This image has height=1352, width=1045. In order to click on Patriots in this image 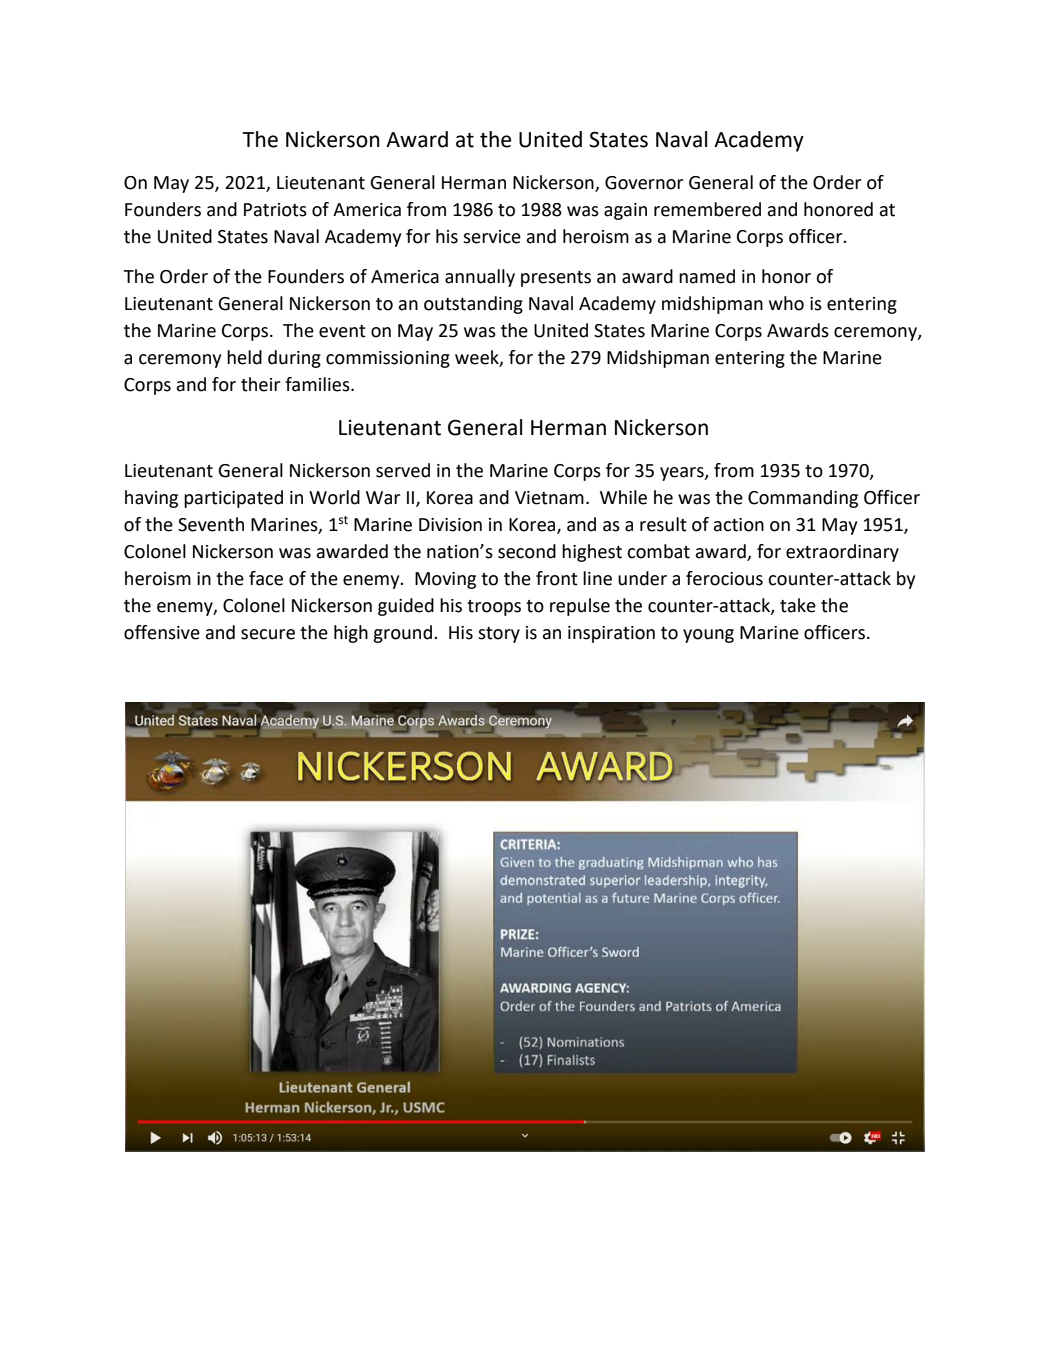, I will do `click(275, 210)`.
